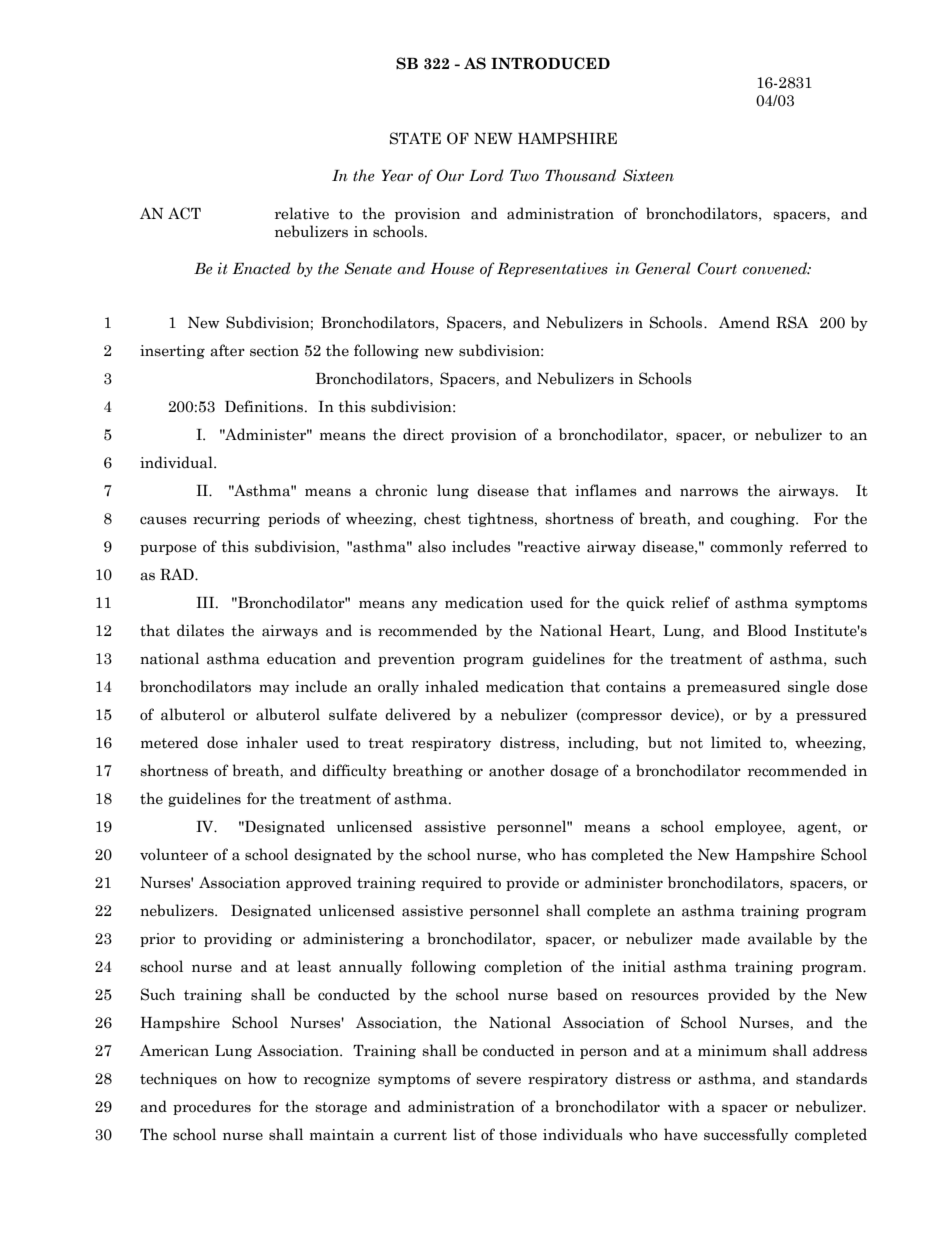 The width and height of the page is (952, 1233). What do you see at coordinates (767, 630) in the page?
I see `Blood` at bounding box center [767, 630].
